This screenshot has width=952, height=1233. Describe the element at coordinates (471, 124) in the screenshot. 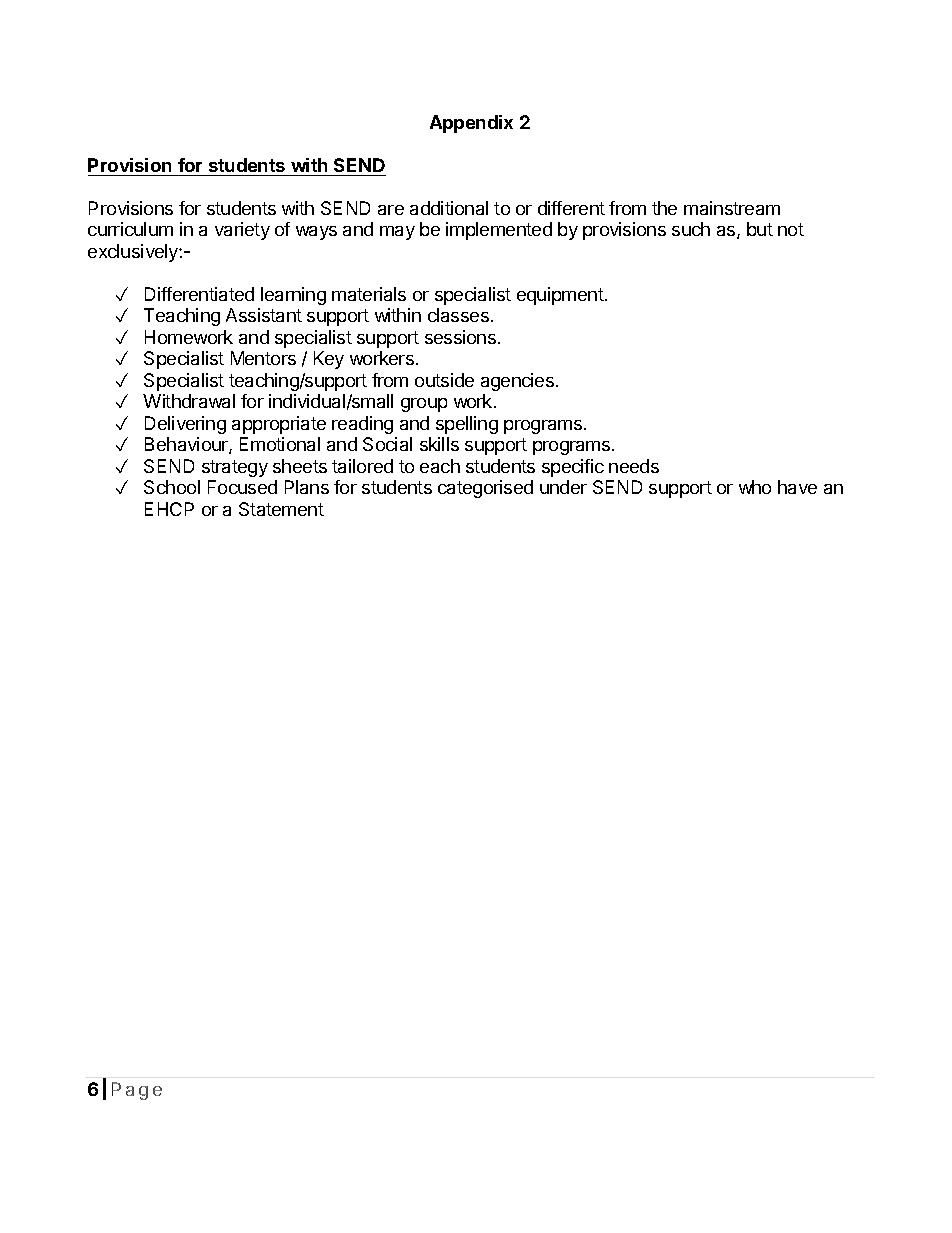

I see `Appendix` at that location.
